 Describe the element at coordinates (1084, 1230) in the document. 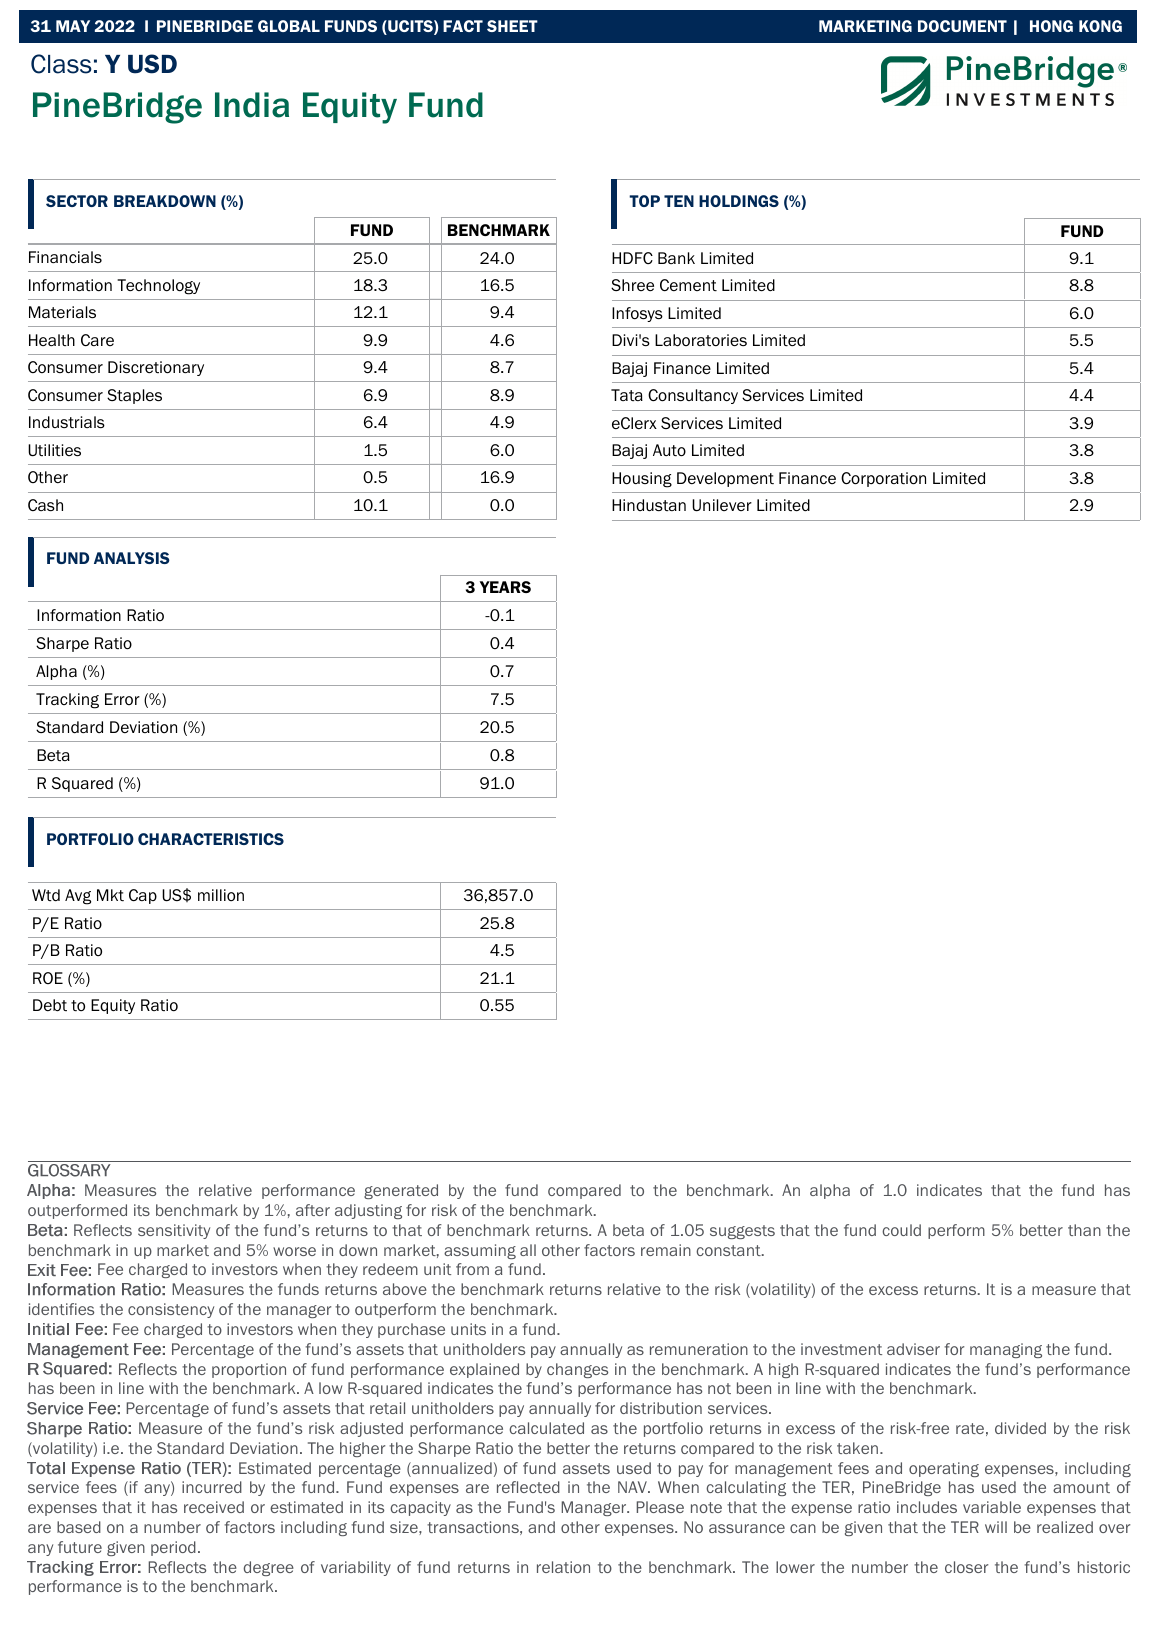

I see `than` at that location.
